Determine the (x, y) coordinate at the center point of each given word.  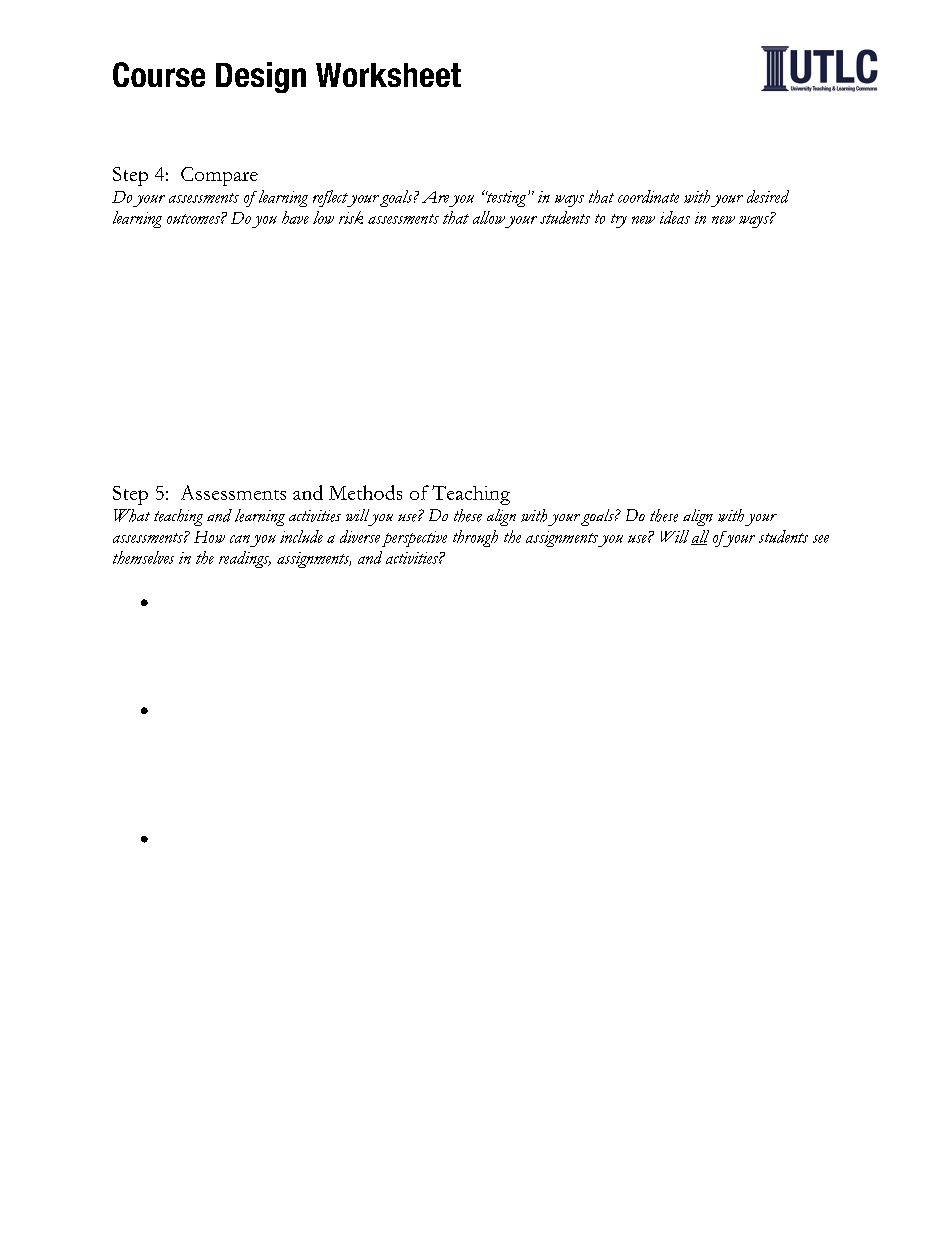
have (295, 217)
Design (261, 77)
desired (768, 196)
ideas (675, 217)
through (475, 538)
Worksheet (388, 75)
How (209, 537)
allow (489, 217)
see (821, 539)
